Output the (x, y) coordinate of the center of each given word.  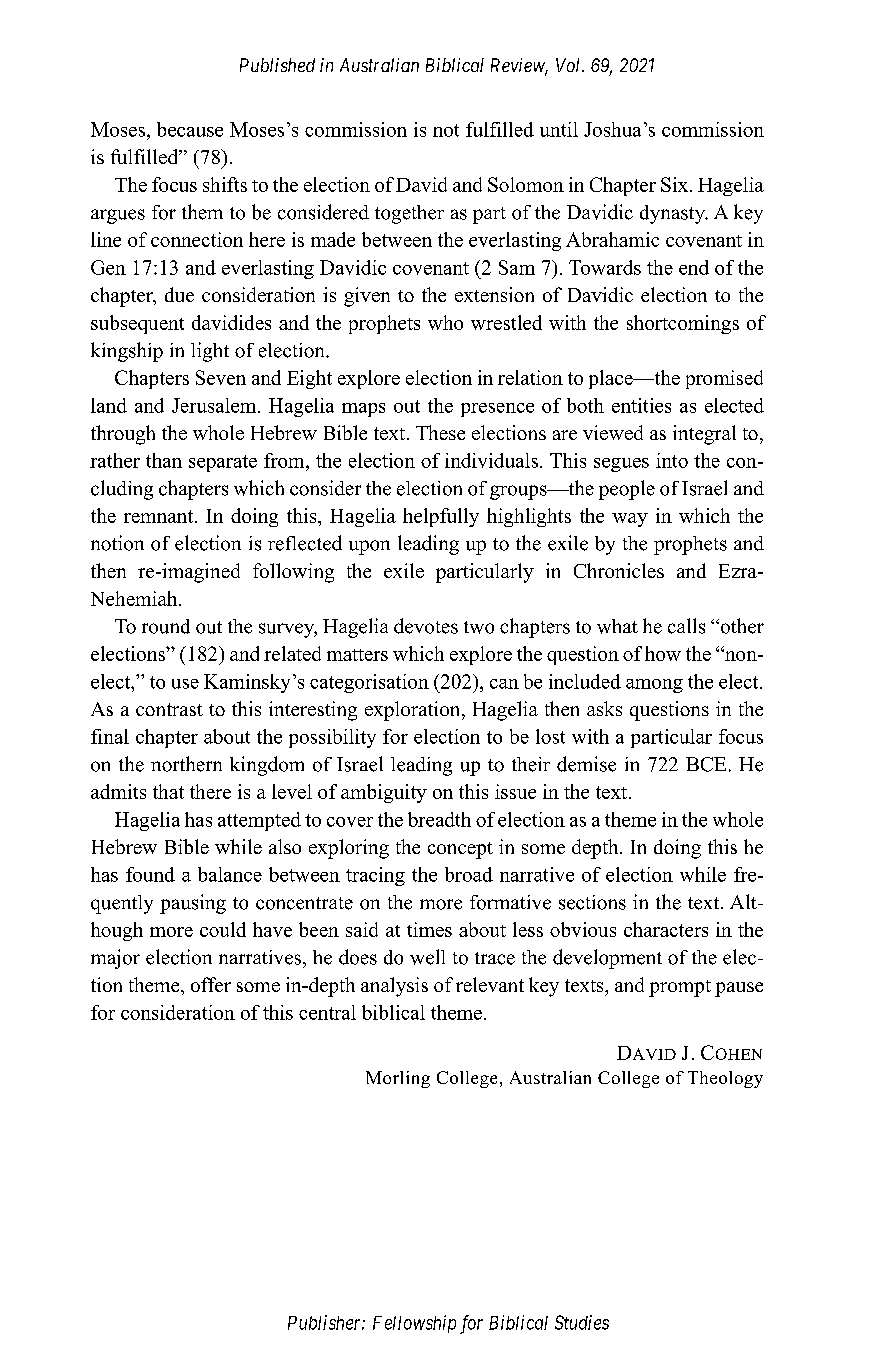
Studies (582, 1322)
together (409, 214)
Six (676, 184)
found (150, 874)
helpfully (441, 517)
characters (666, 929)
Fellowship (414, 1324)
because (190, 129)
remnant (160, 516)
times (429, 929)
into (672, 460)
